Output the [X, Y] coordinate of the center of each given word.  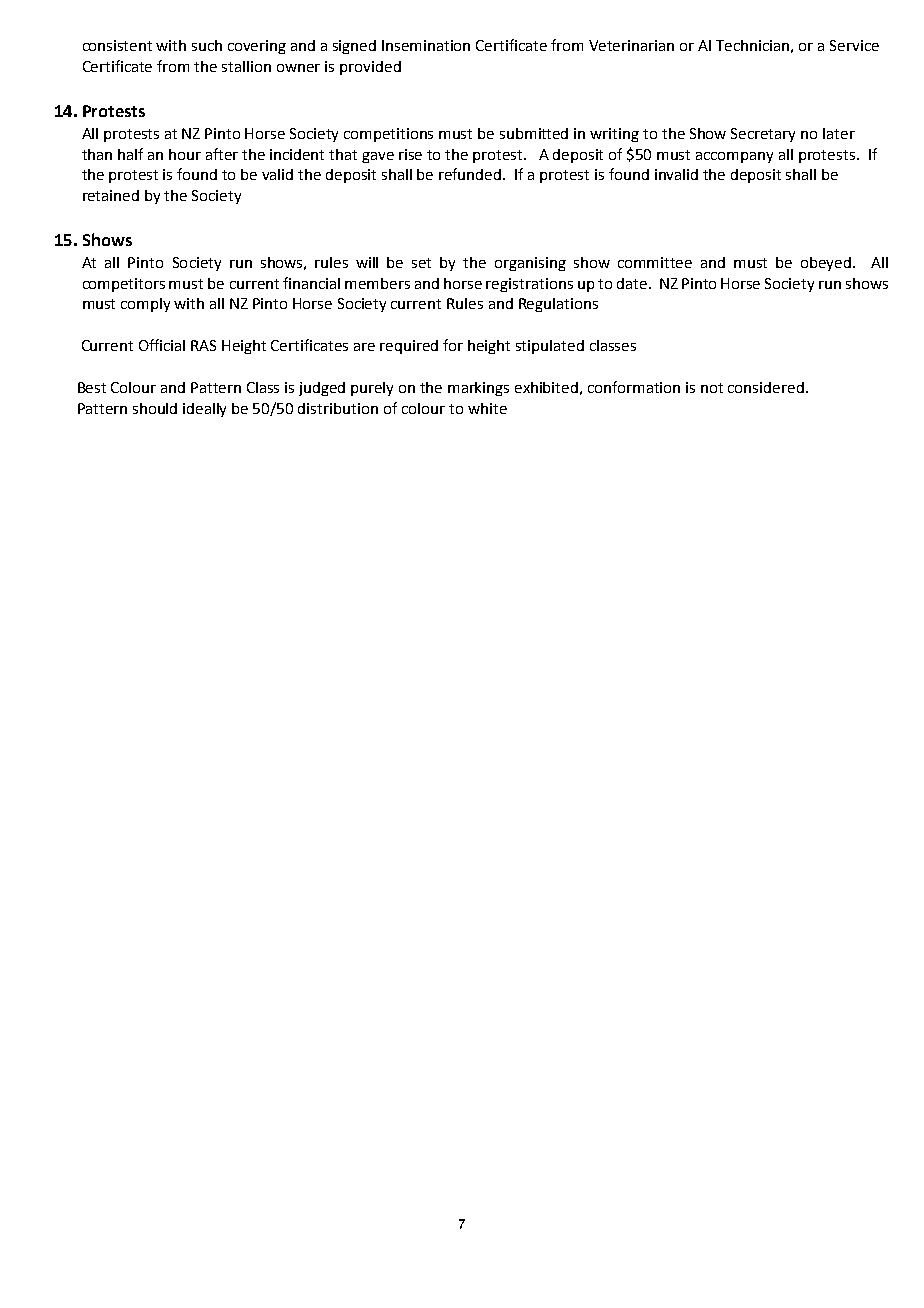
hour [185, 154]
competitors [124, 285]
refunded [471, 174]
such [207, 45]
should [155, 408]
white [487, 408]
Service [854, 45]
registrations [529, 285]
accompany [734, 157]
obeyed [827, 264]
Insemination [426, 45]
